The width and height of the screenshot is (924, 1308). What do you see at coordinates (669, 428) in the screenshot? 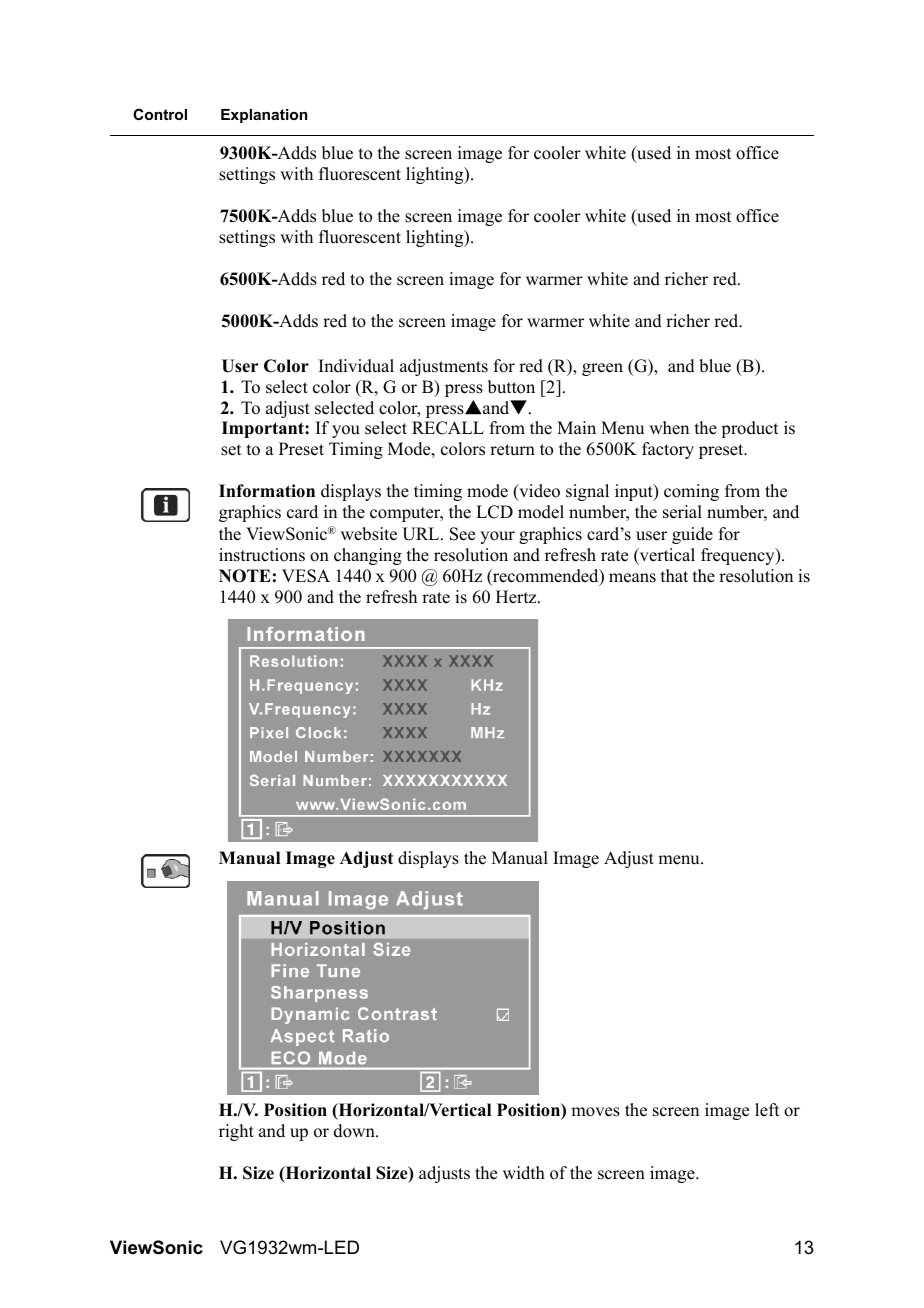
I see `when` at bounding box center [669, 428].
